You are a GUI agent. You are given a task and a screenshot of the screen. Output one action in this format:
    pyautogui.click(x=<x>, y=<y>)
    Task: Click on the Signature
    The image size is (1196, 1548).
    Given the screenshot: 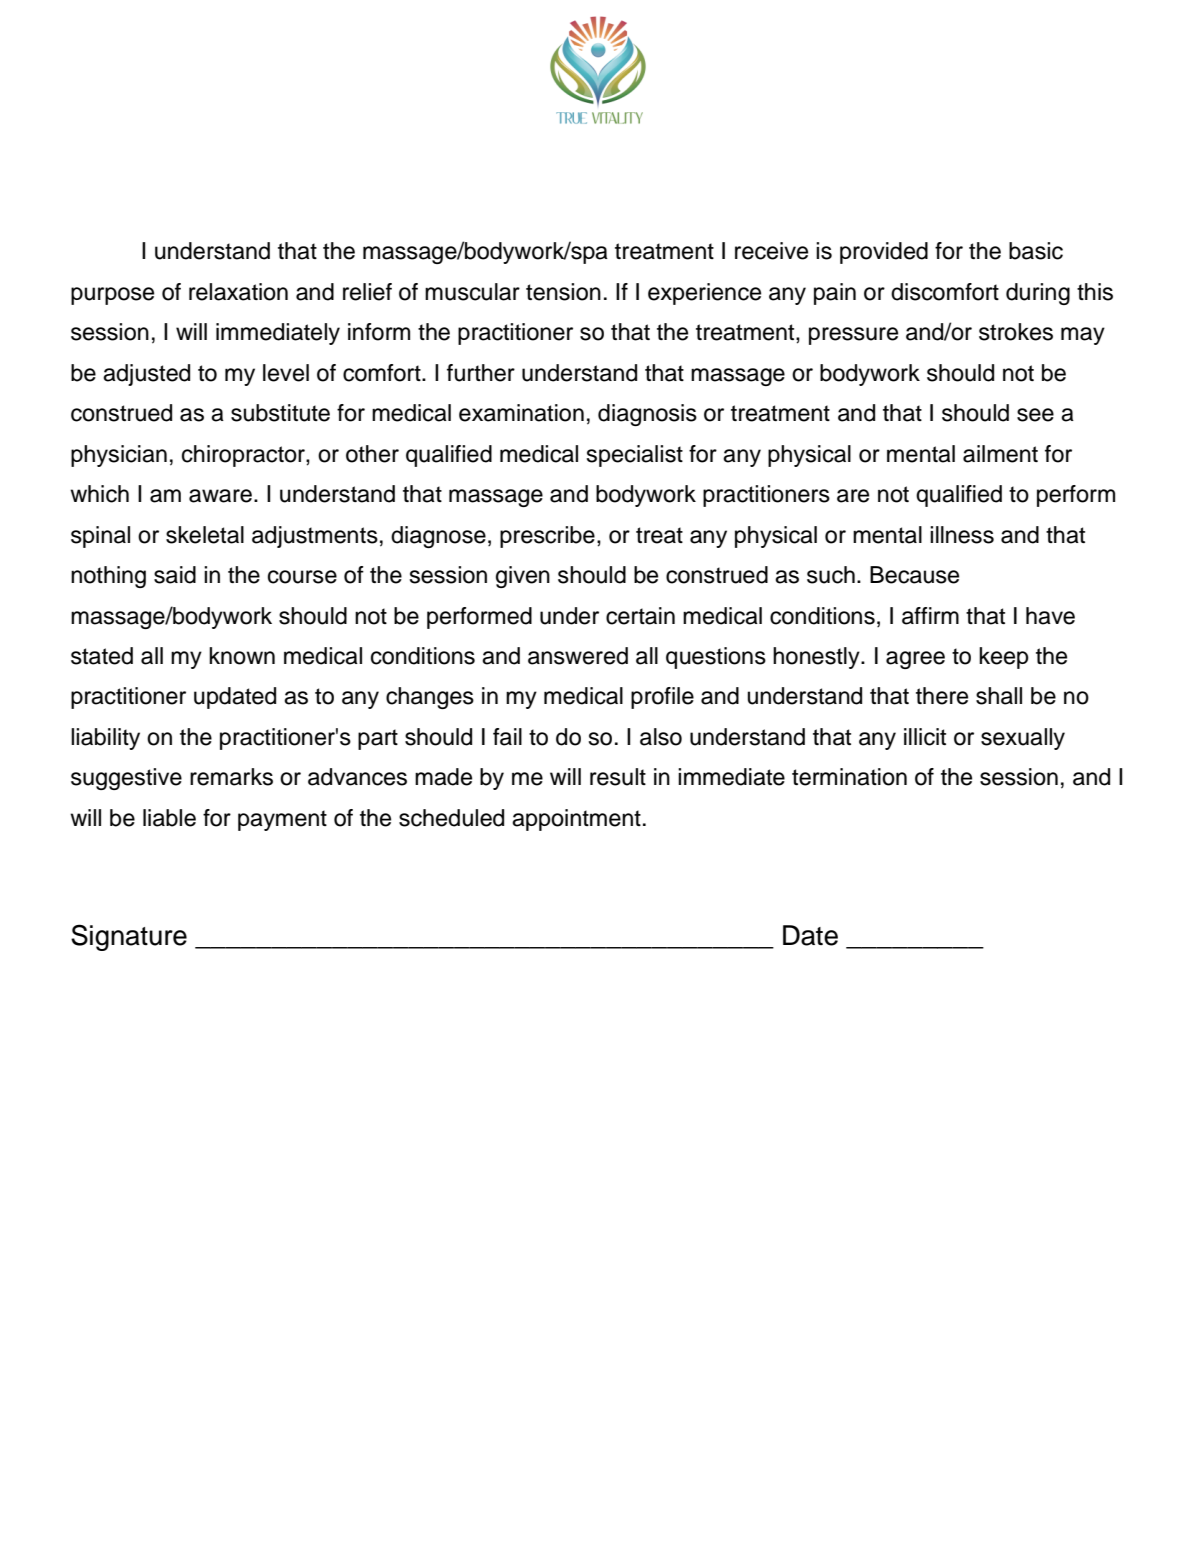 What is the action you would take?
    pyautogui.click(x=129, y=937)
